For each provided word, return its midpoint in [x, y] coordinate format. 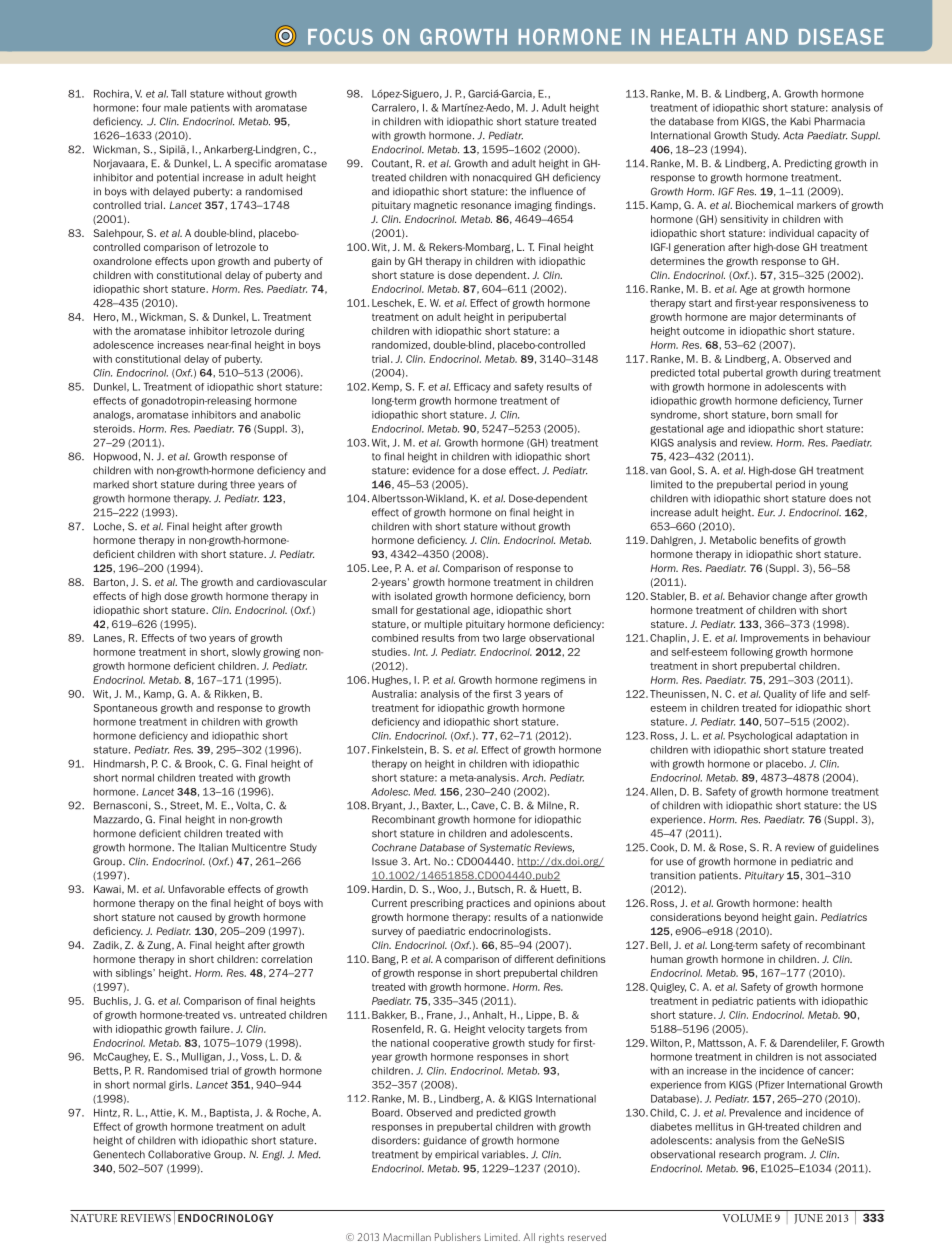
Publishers [458, 1237]
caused [194, 917]
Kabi [800, 121]
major [763, 318]
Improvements [775, 639]
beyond [741, 918]
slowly [246, 653]
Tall [178, 94]
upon [203, 263]
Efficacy [472, 388]
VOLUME [747, 1218]
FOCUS [340, 37]
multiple [443, 625]
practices [488, 904]
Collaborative [179, 1154]
